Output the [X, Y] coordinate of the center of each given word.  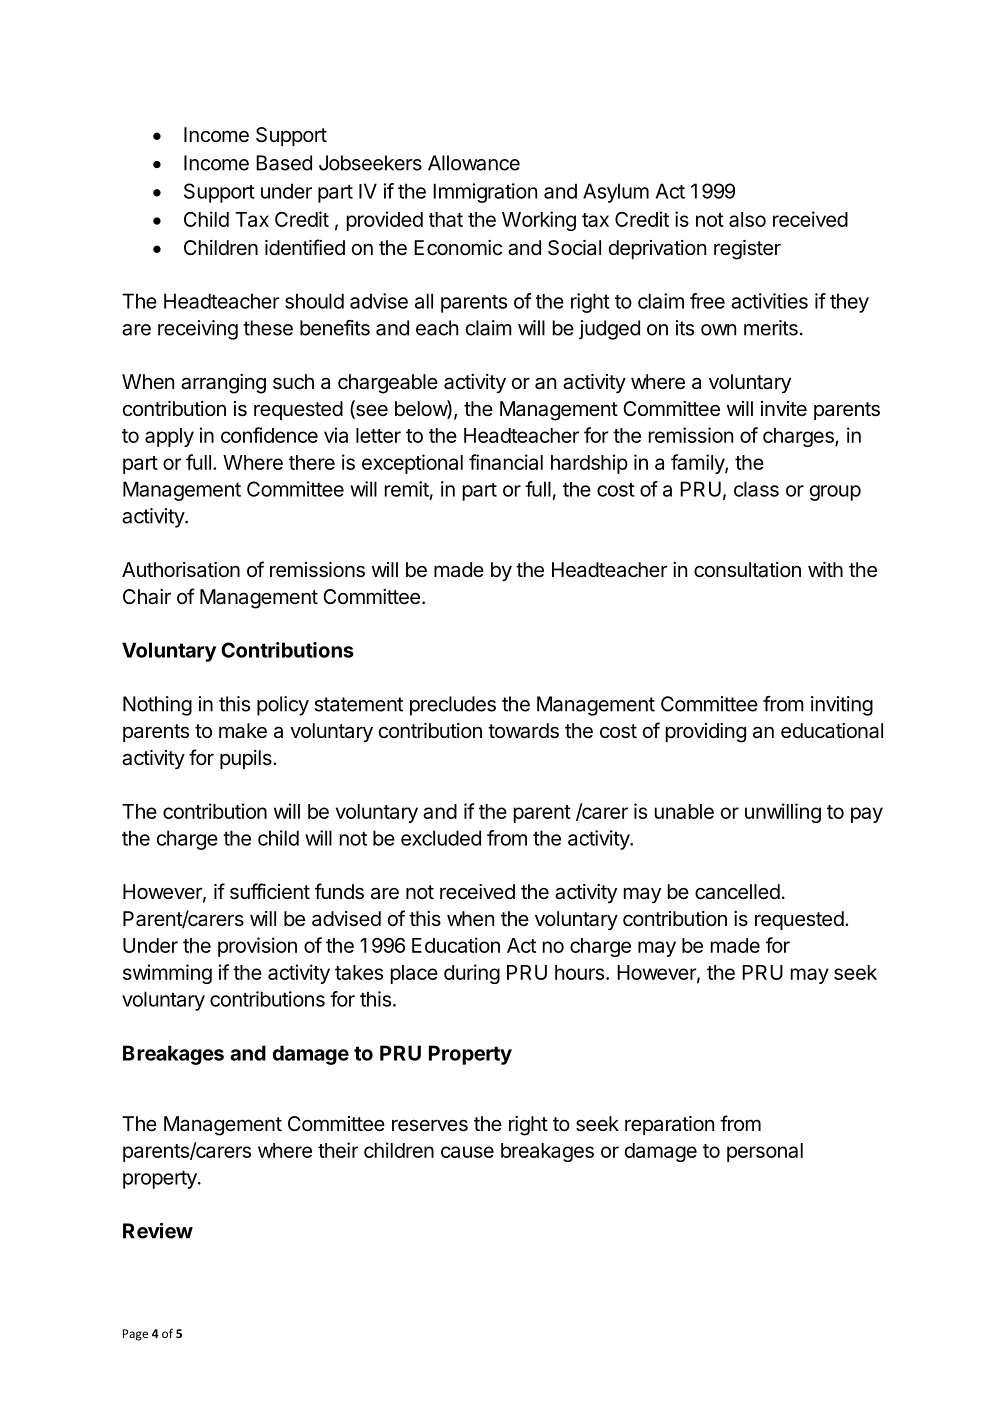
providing [706, 733]
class [756, 489]
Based [284, 163]
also [747, 219]
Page [135, 1335]
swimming [167, 974]
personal [765, 1152]
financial [506, 462]
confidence [269, 435]
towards [523, 731]
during [472, 974]
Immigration [485, 193]
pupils [247, 759]
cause [467, 1152]
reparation [669, 1125]
